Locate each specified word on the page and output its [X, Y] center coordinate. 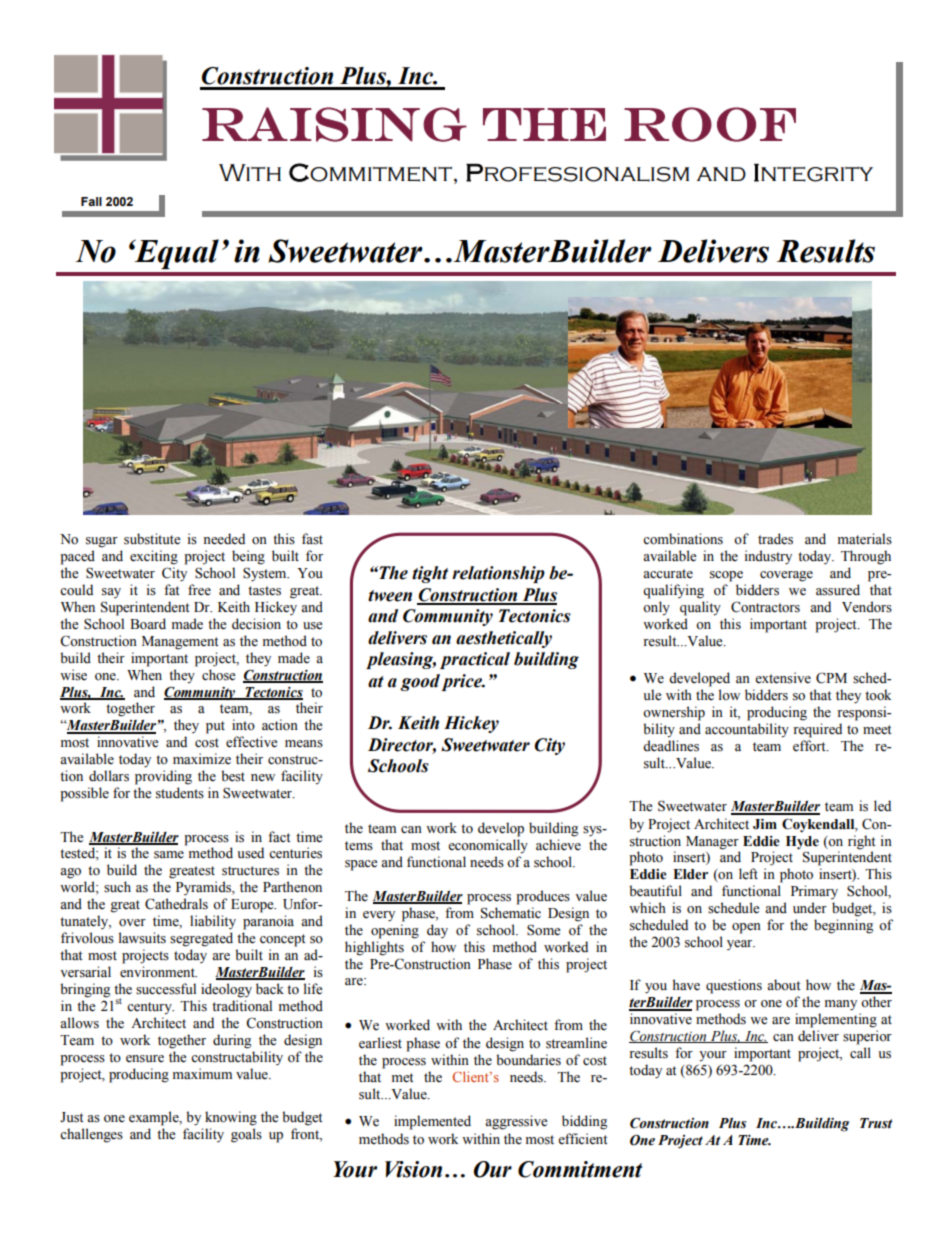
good [420, 682]
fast [312, 539]
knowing [231, 1118]
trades [775, 539]
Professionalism [577, 173]
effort [810, 746]
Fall [91, 201]
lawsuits [142, 938]
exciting [154, 557]
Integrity [813, 173]
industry [768, 557]
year [741, 945]
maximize [202, 759]
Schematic [511, 913]
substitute [152, 539]
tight [430, 574]
